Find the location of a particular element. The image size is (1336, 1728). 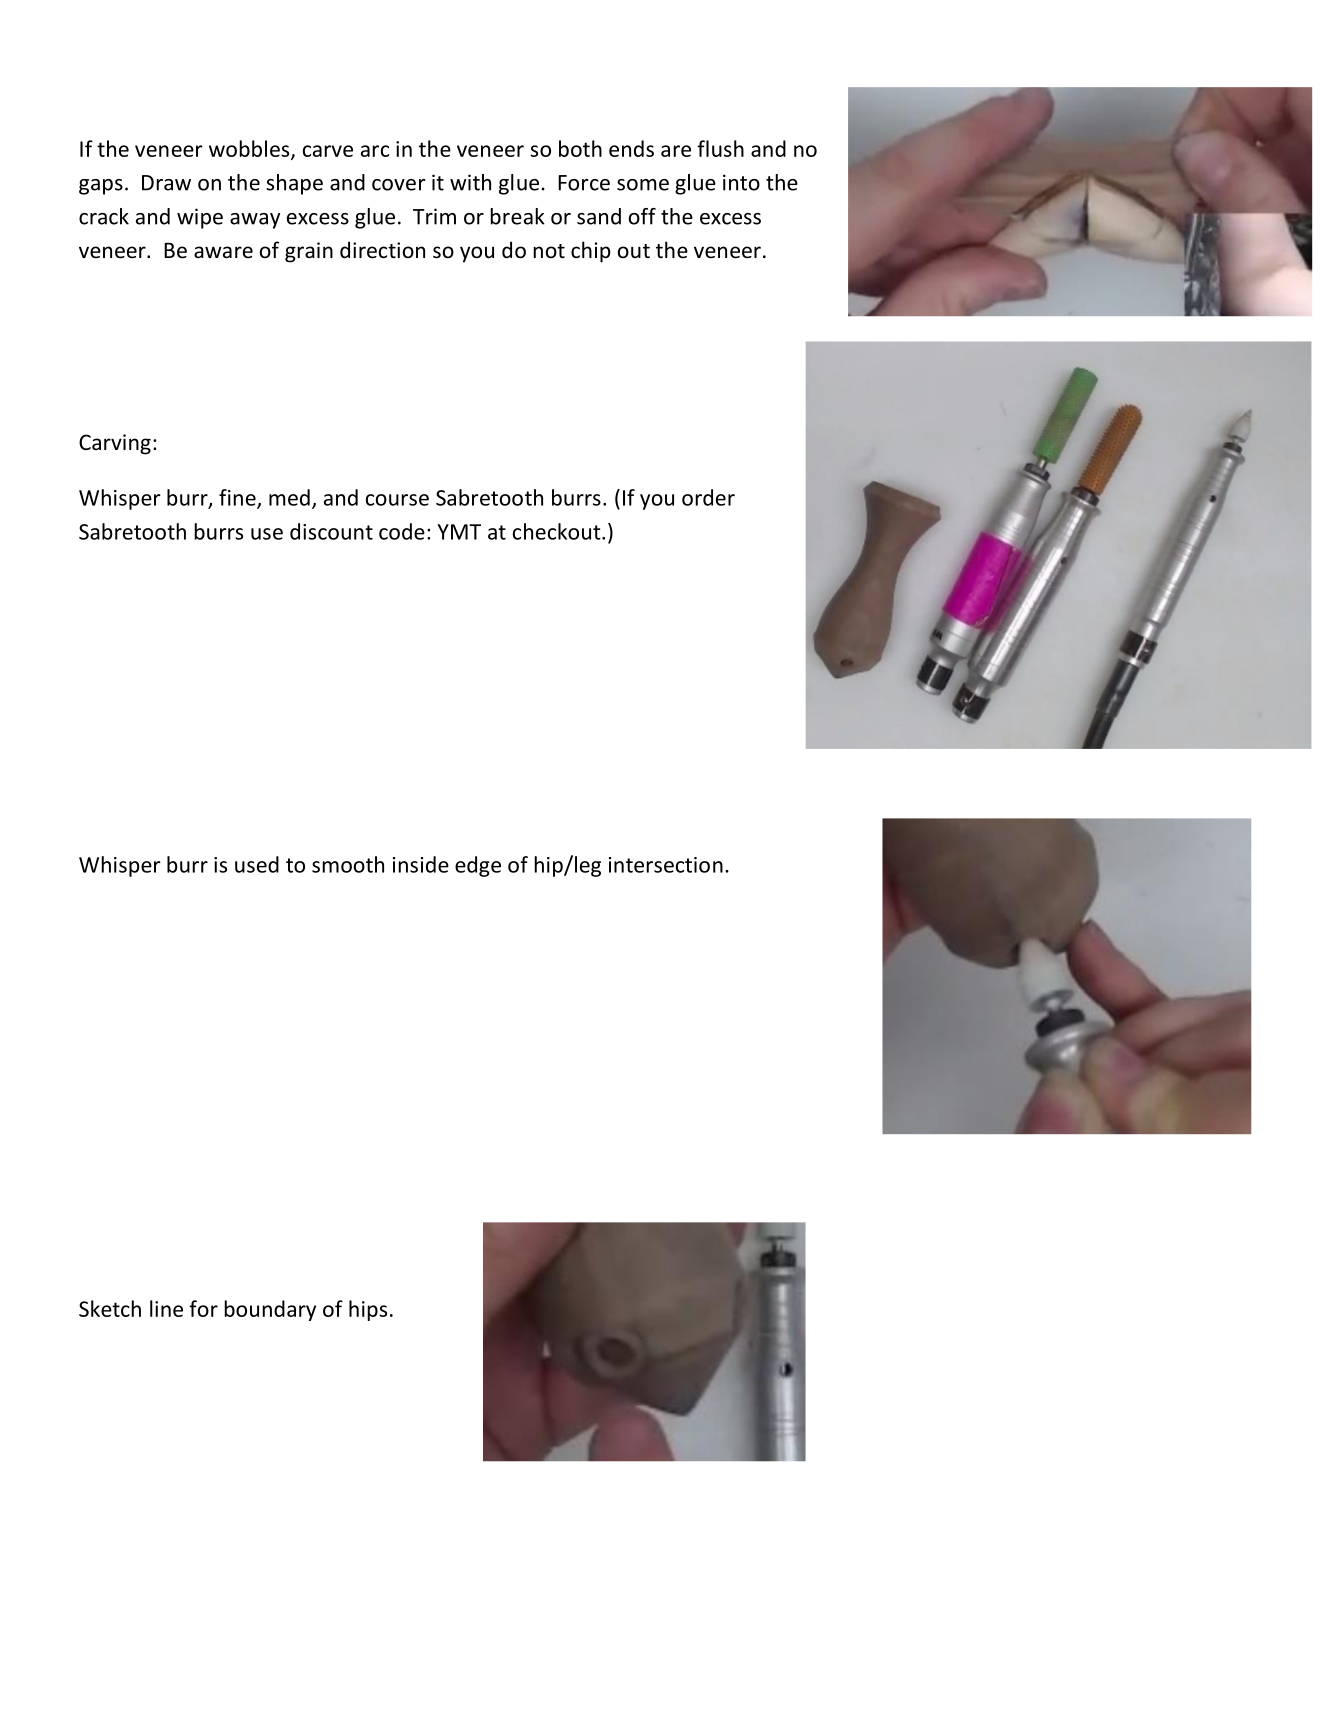

hips is located at coordinates (368, 1310).
